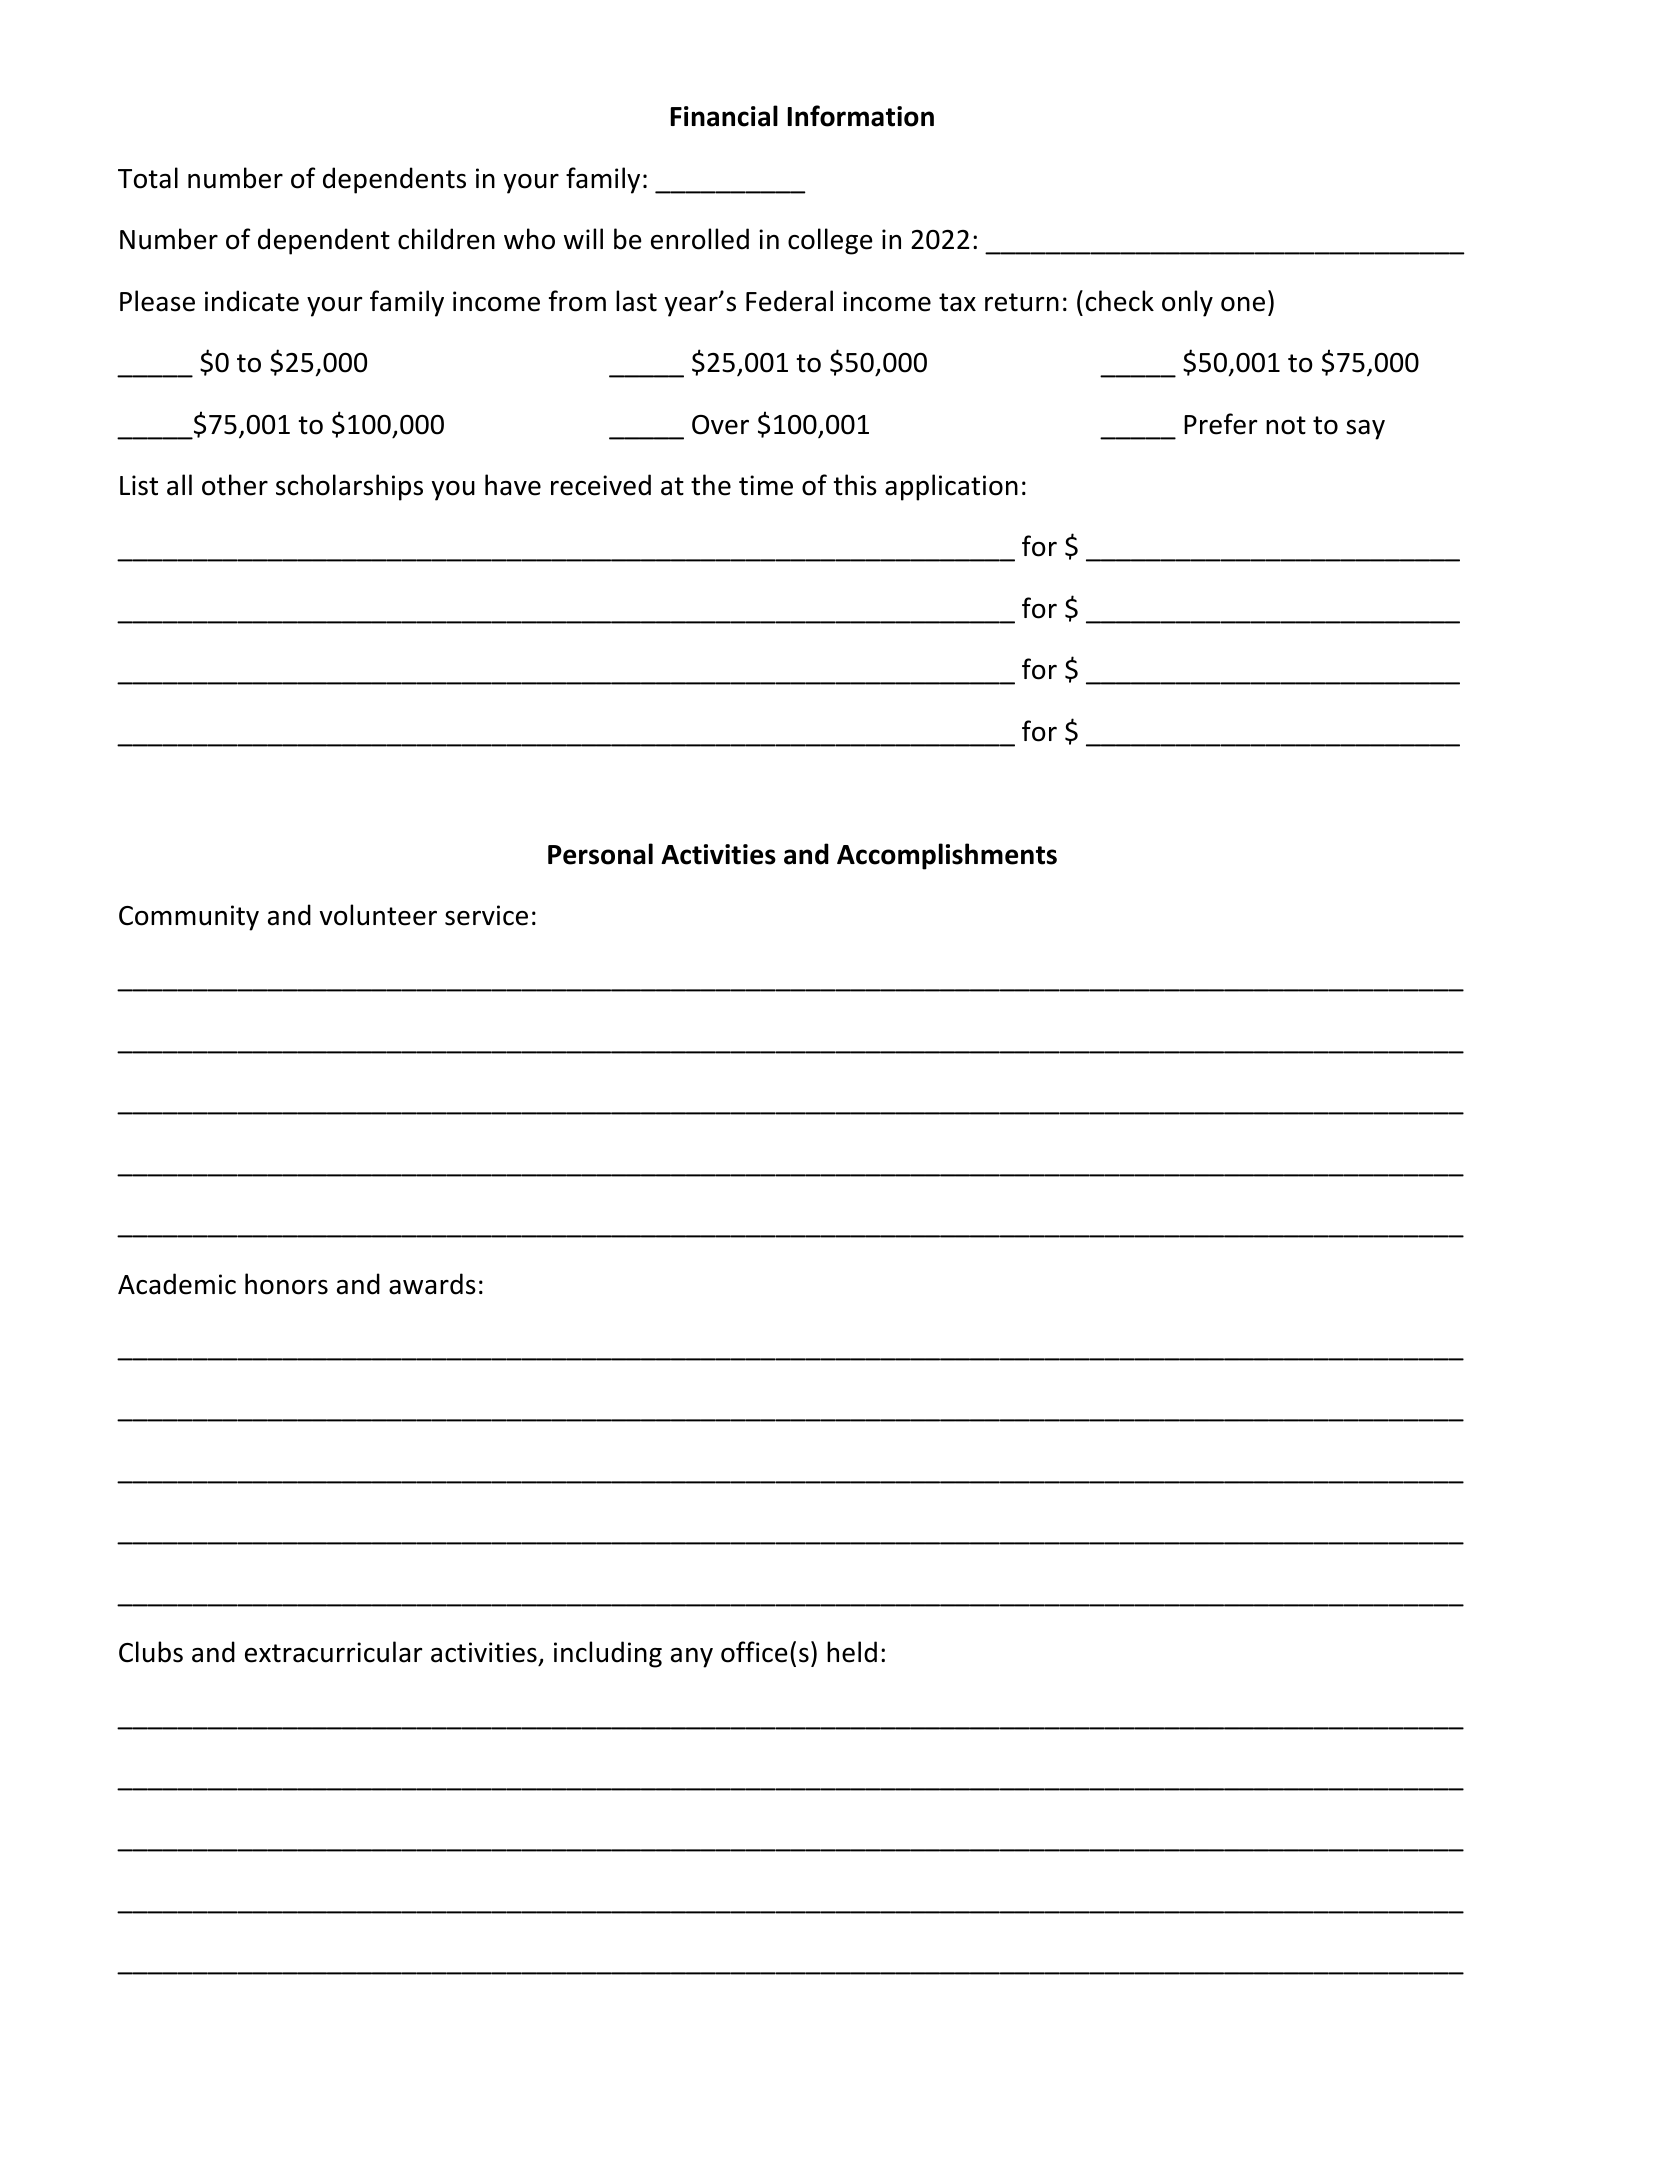  I want to click on Total, so click(148, 178).
